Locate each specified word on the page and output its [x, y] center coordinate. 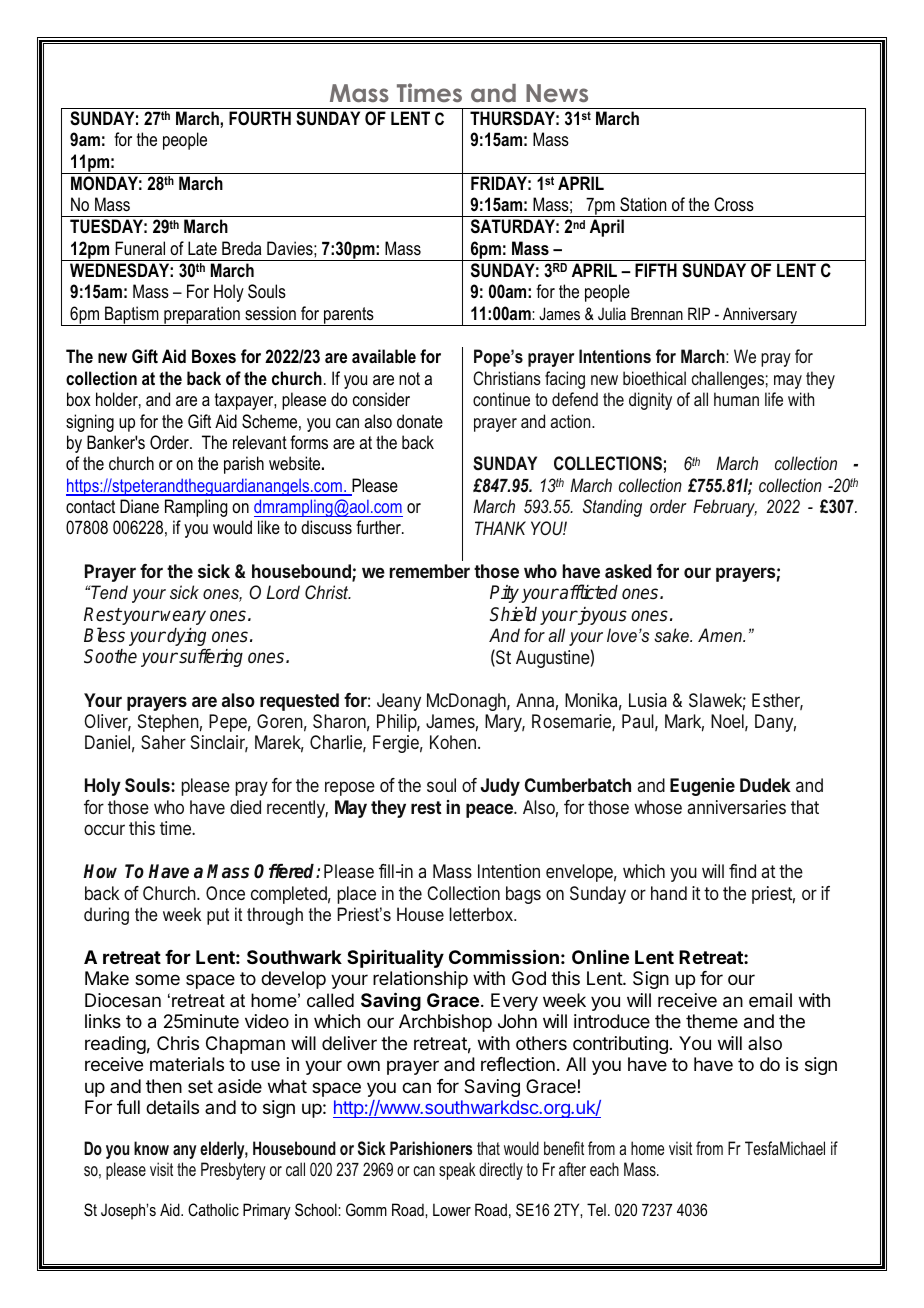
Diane [139, 506]
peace [490, 810]
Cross [734, 204]
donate [420, 421]
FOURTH [260, 118]
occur [104, 829]
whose [658, 807]
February [725, 508]
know [151, 1148]
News [557, 93]
